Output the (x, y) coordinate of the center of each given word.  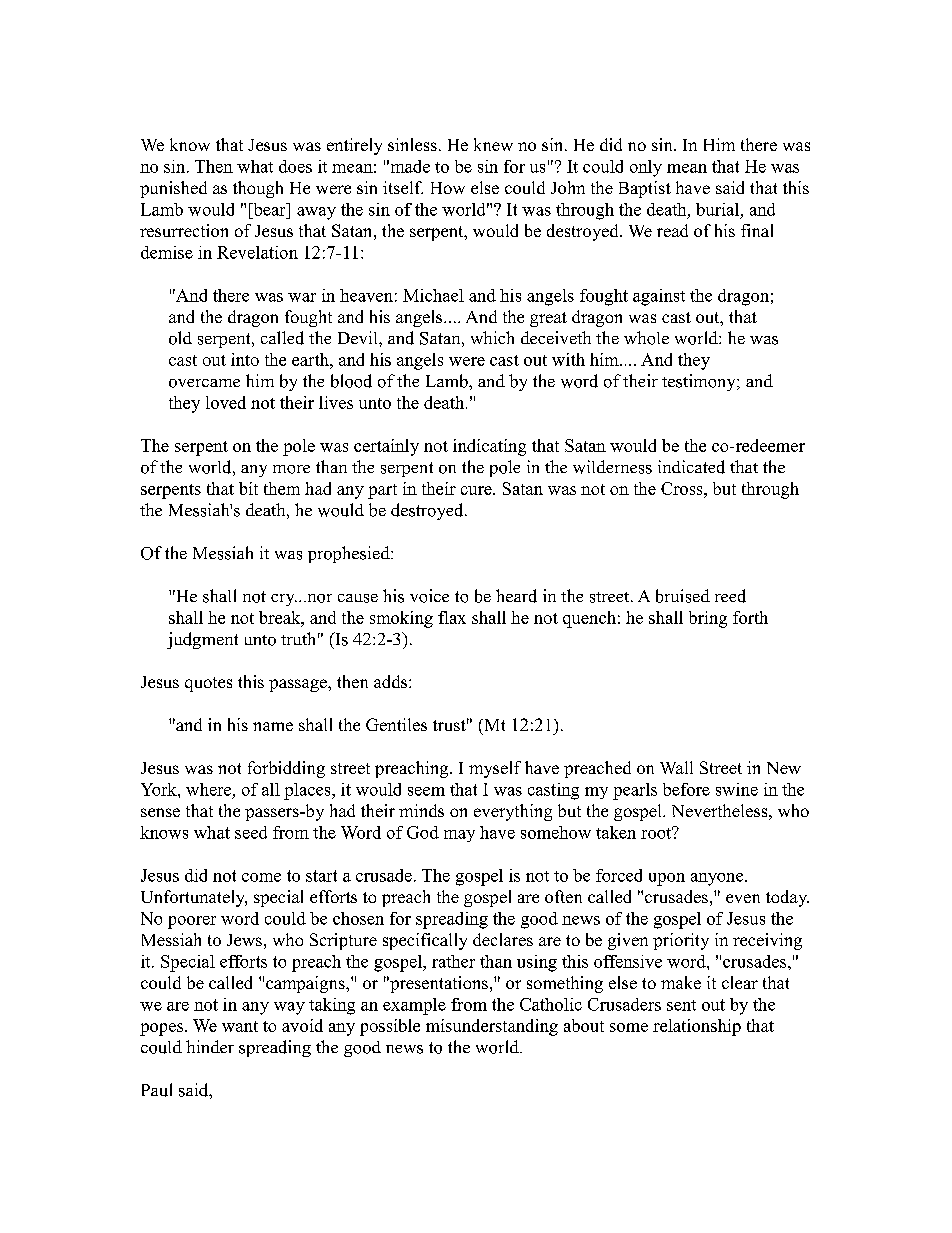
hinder (210, 1046)
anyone (718, 879)
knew (493, 144)
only (646, 168)
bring (708, 619)
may (459, 836)
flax (452, 617)
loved (226, 402)
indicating (489, 447)
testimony (700, 382)
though (258, 189)
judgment (202, 640)
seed (251, 832)
